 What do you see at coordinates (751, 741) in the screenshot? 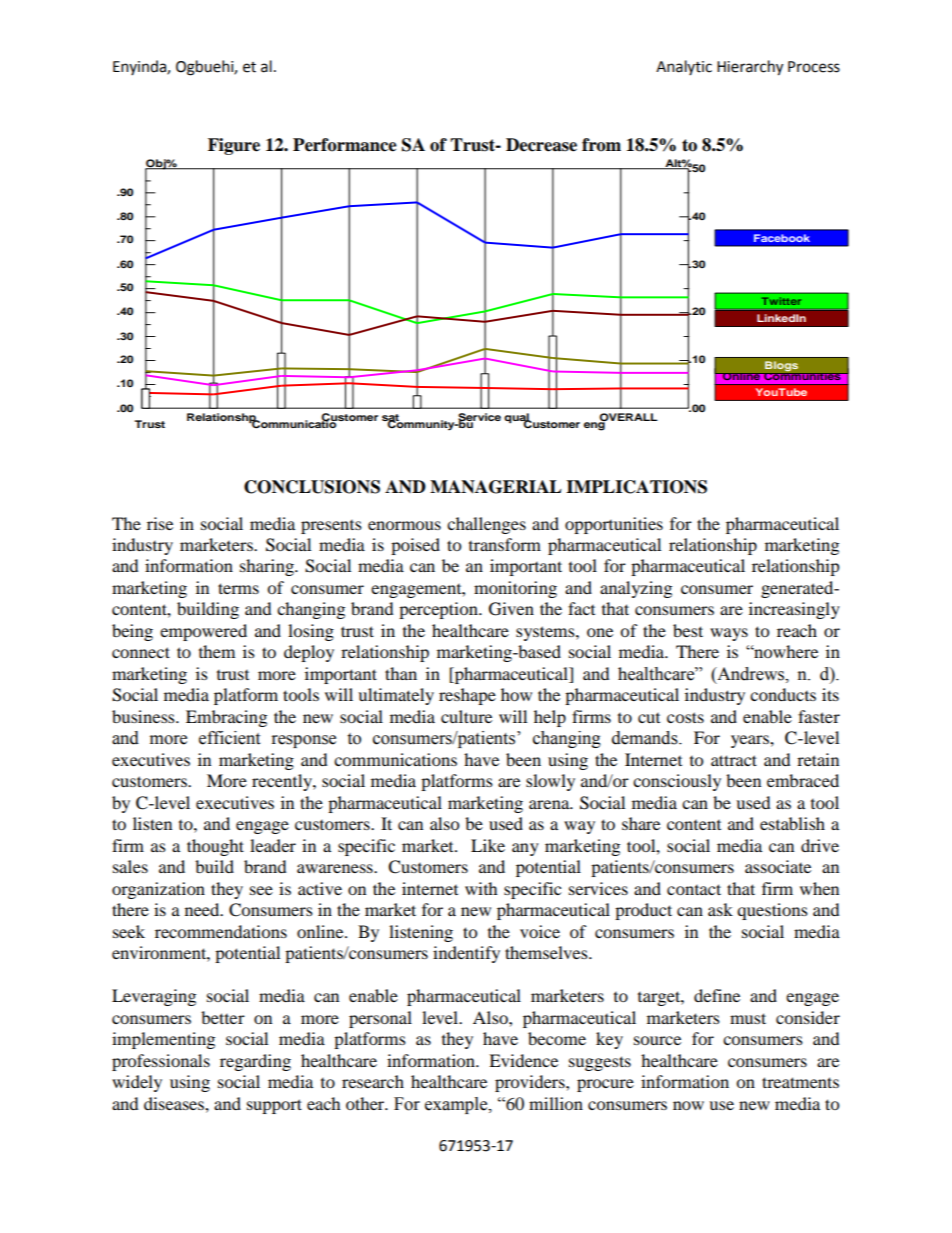
I see `years` at bounding box center [751, 741].
